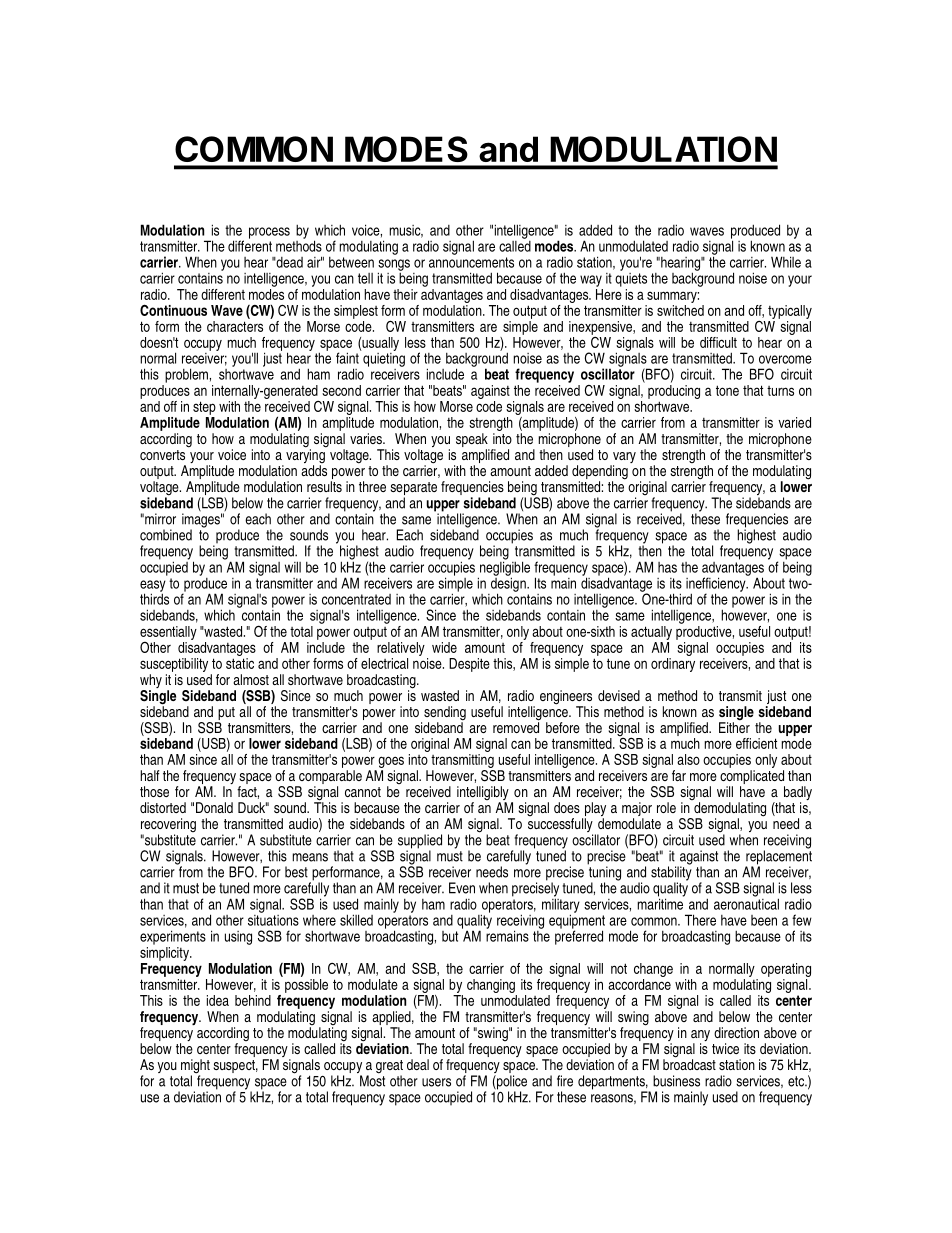 The width and height of the image is (952, 1233). I want to click on varied, so click(794, 422).
